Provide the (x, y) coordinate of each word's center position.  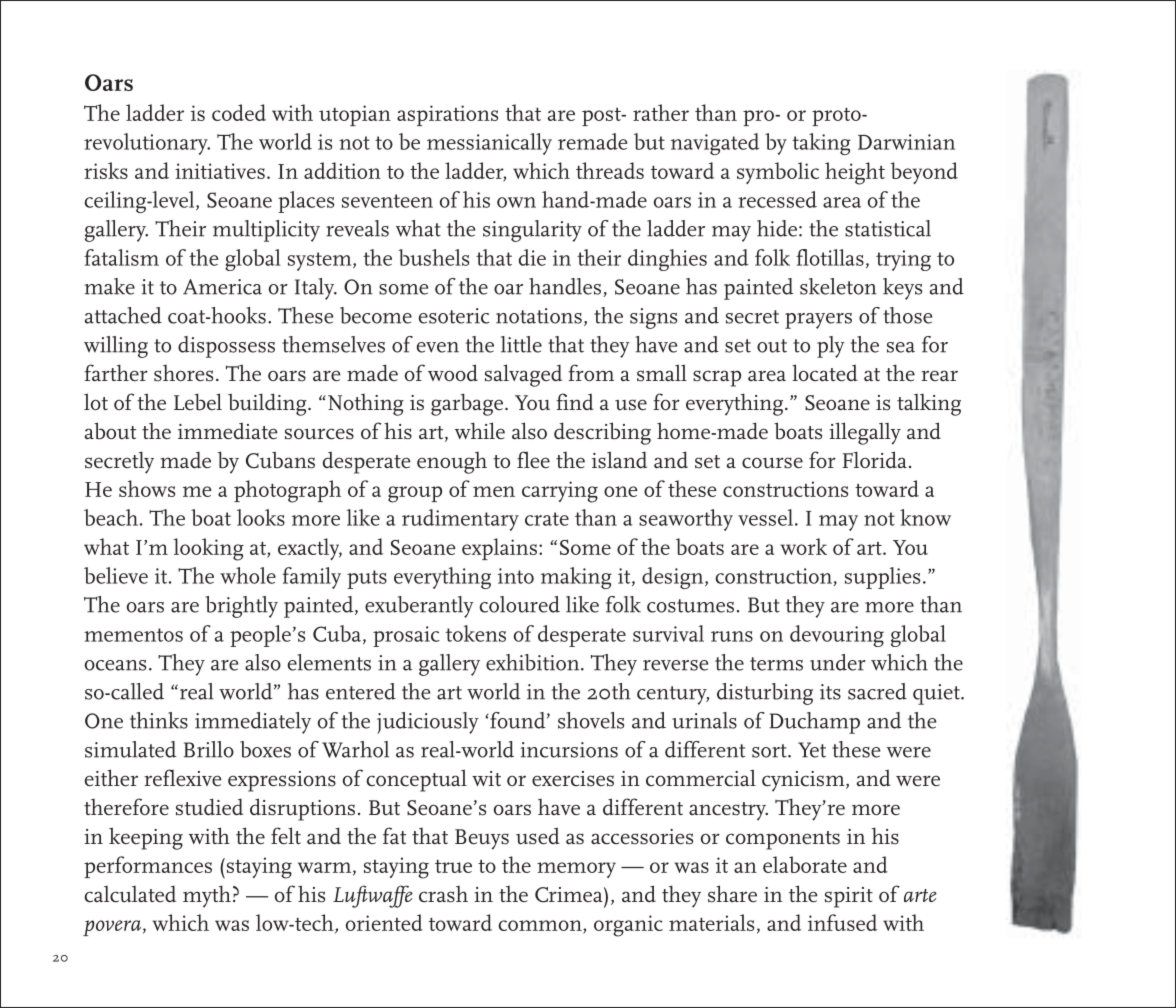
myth (207, 896)
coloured (519, 604)
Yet (812, 750)
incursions (569, 750)
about (110, 431)
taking (821, 144)
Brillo (209, 749)
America (222, 287)
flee (533, 460)
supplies (882, 578)
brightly (241, 607)
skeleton (838, 286)
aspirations (447, 115)
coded (239, 112)
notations (539, 316)
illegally (865, 433)
